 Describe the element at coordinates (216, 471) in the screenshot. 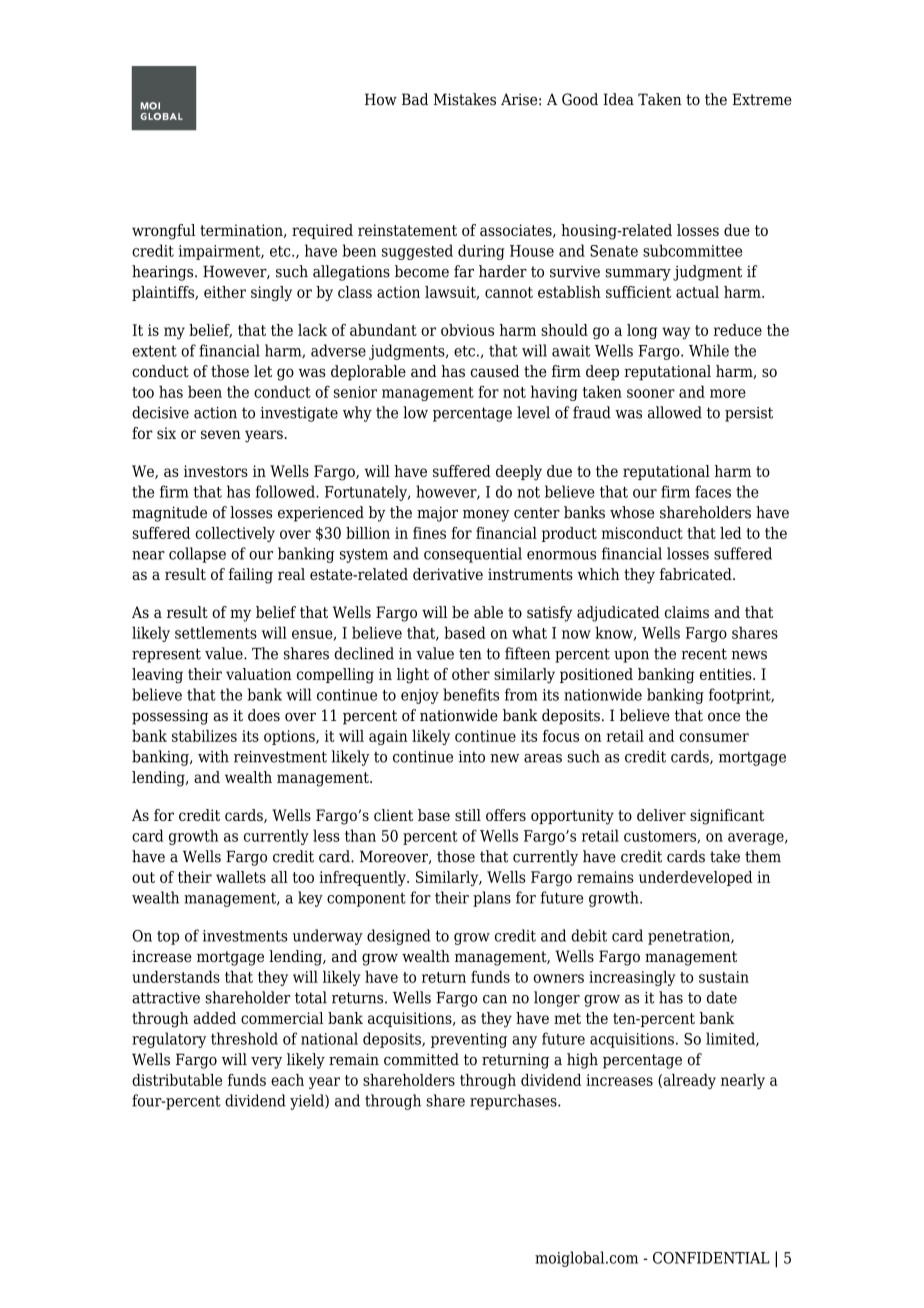

I see `investors` at that location.
